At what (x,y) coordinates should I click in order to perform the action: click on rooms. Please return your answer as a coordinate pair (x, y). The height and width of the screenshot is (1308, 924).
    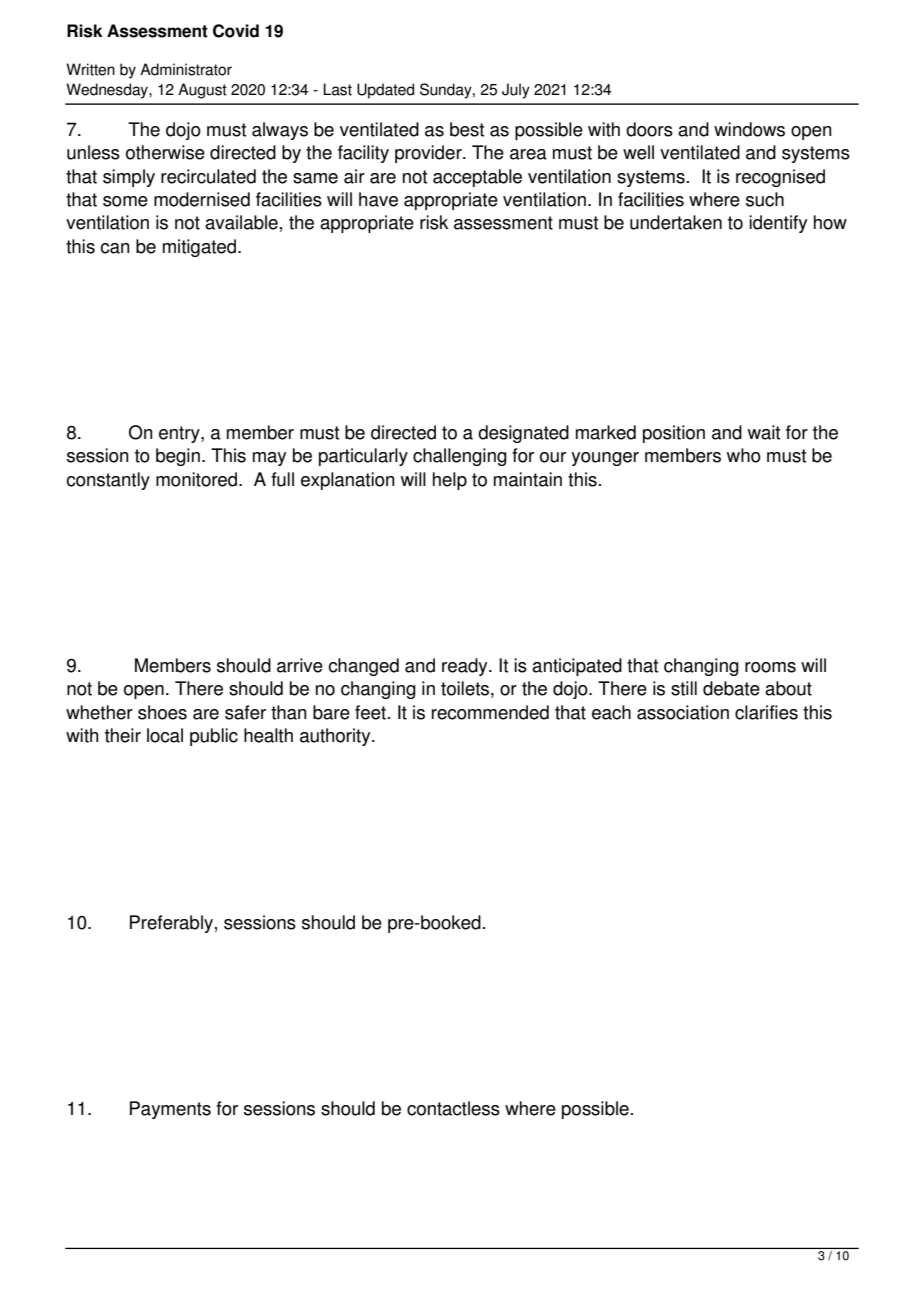
    Looking at the image, I should click on (770, 667).
